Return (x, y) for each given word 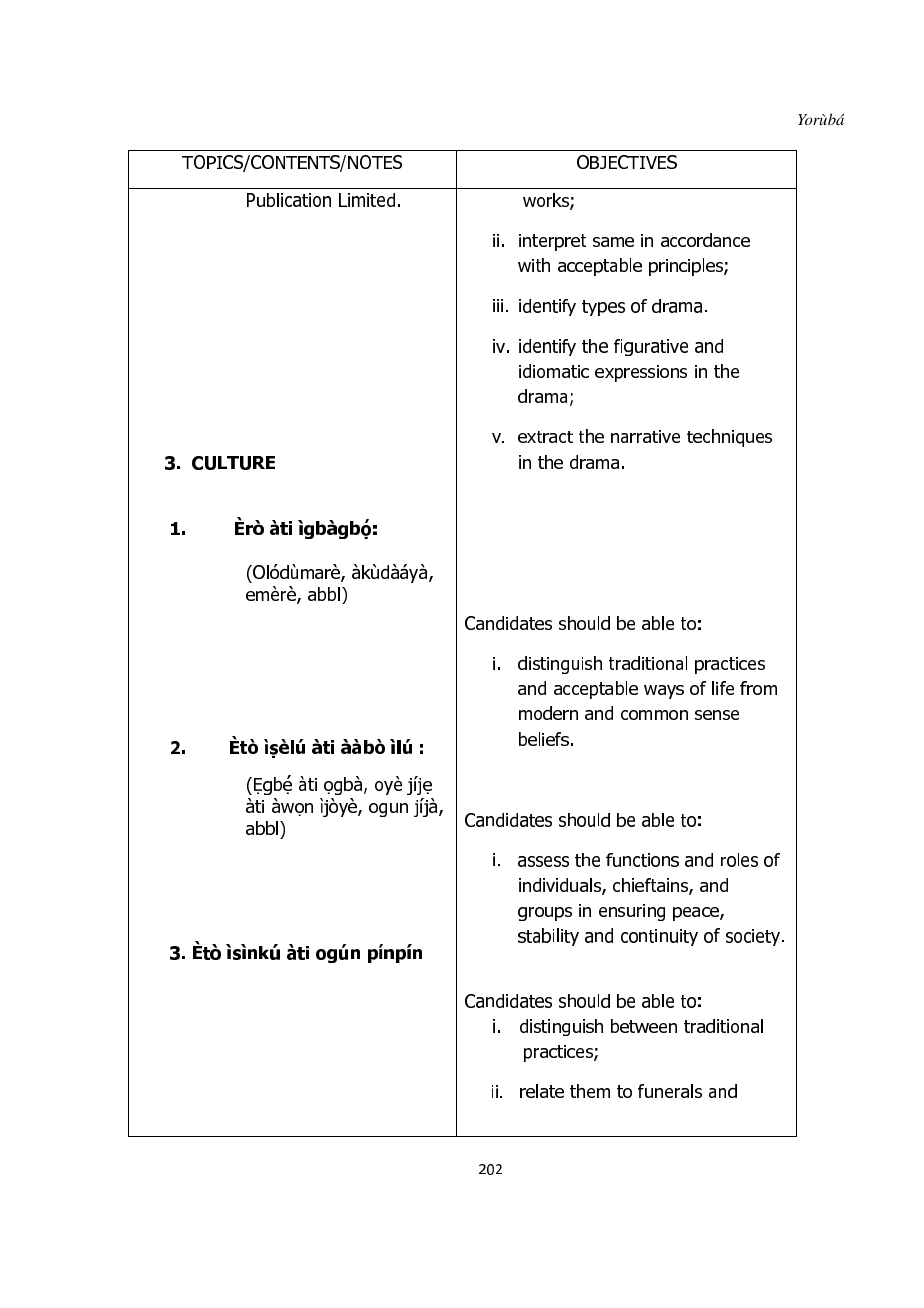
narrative (645, 436)
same (613, 242)
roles (739, 860)
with (534, 265)
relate (542, 1091)
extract (545, 437)
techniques (729, 438)
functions (642, 860)
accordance (705, 240)
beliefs (544, 739)
